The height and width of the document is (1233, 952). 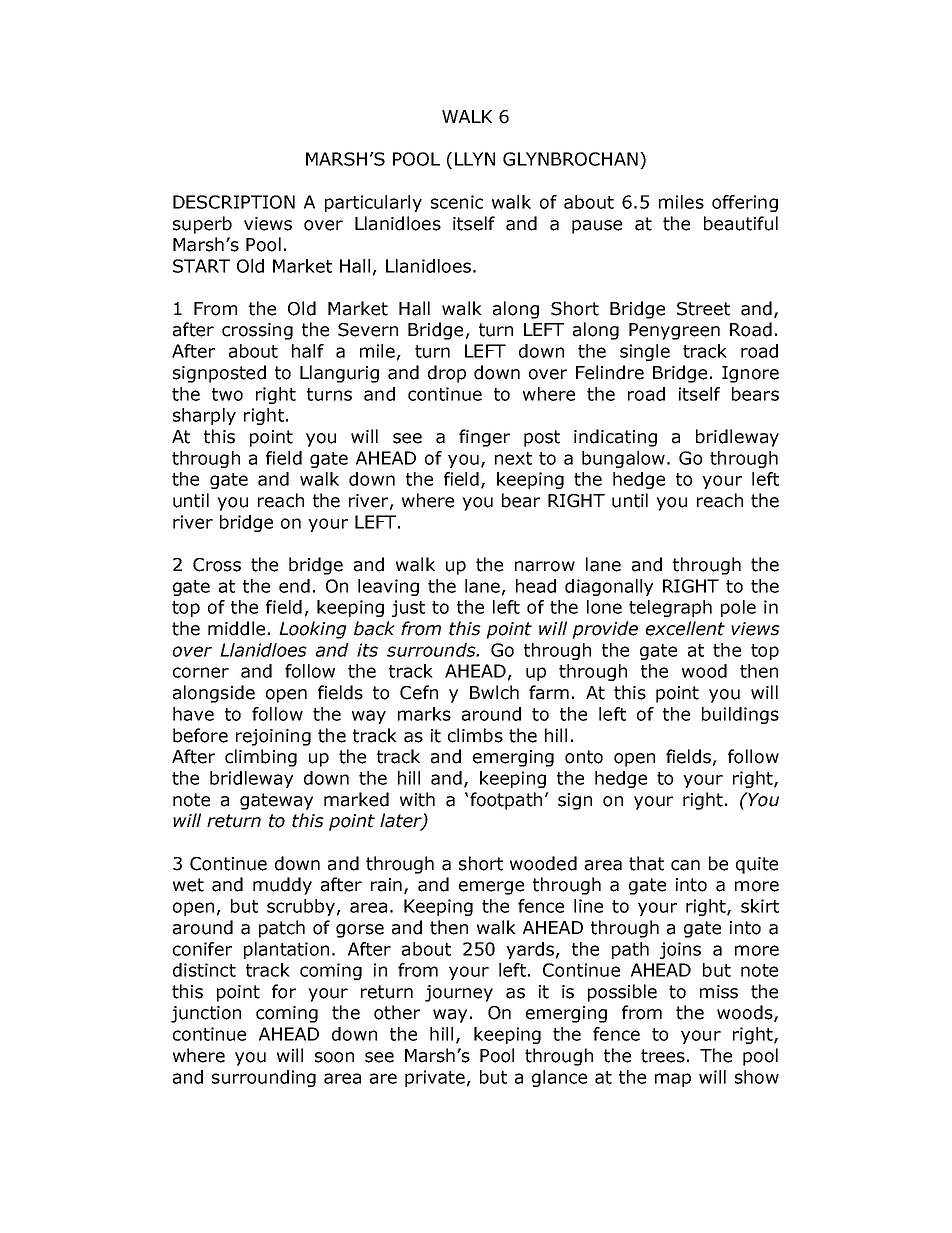 What do you see at coordinates (741, 223) in the document?
I see `beautiful` at bounding box center [741, 223].
